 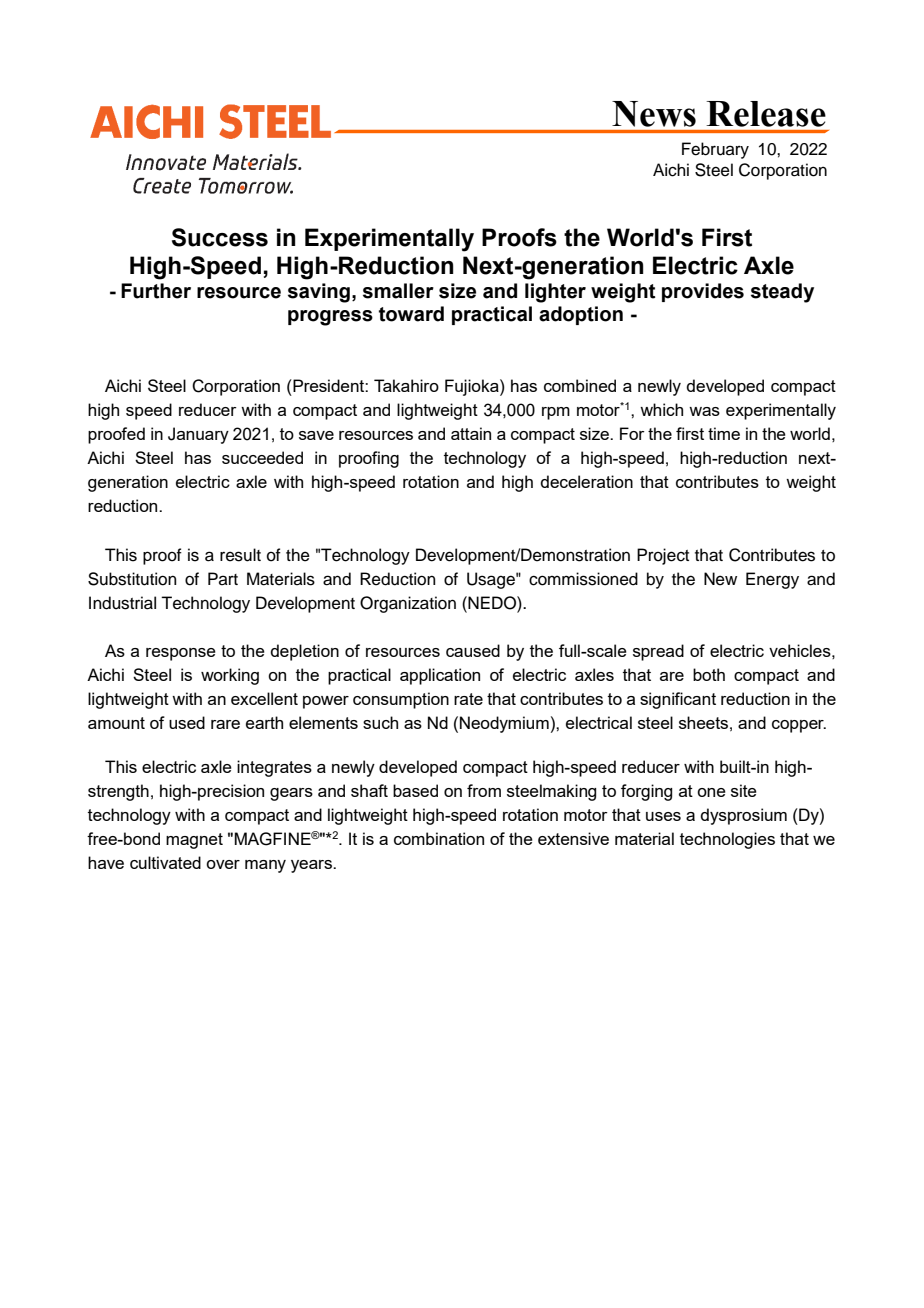 What do you see at coordinates (439, 838) in the document?
I see `combination` at bounding box center [439, 838].
